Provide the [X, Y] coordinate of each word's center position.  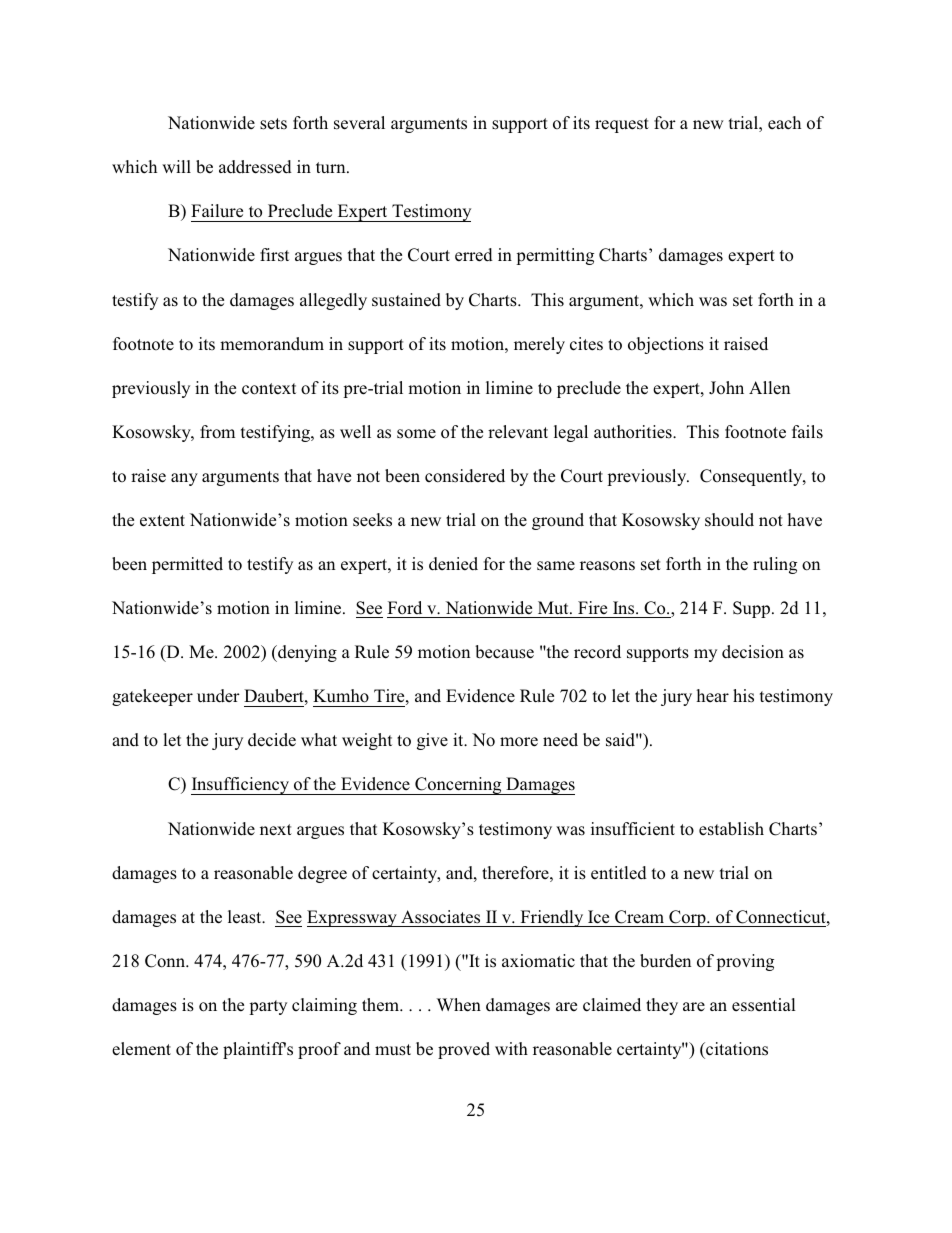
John [726, 388]
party [268, 1007]
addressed [255, 167]
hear [712, 695]
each [784, 123]
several [359, 123]
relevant [518, 431]
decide [272, 740]
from [217, 432]
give [432, 741]
